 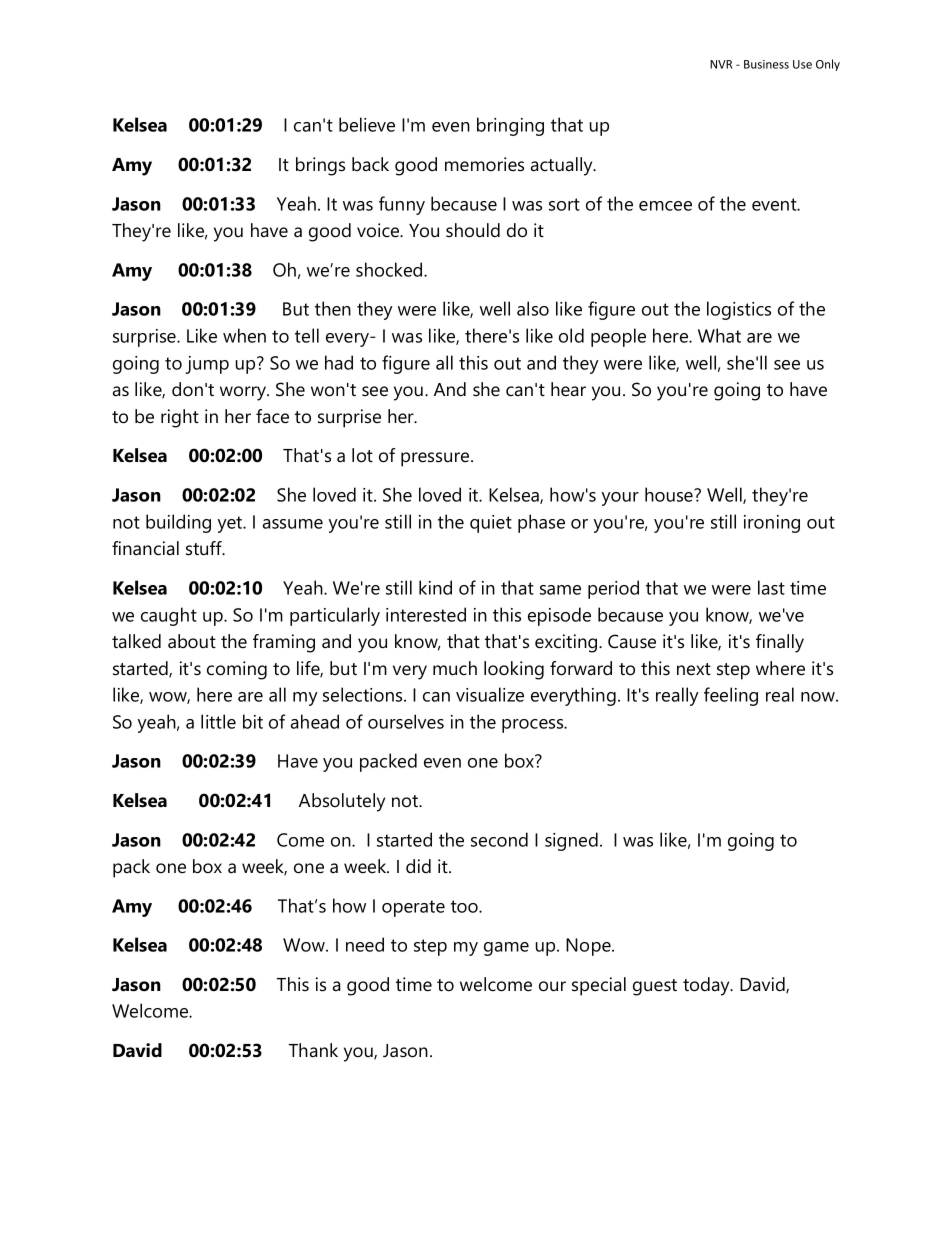 What do you see at coordinates (490, 694) in the screenshot?
I see `visualize` at bounding box center [490, 694].
